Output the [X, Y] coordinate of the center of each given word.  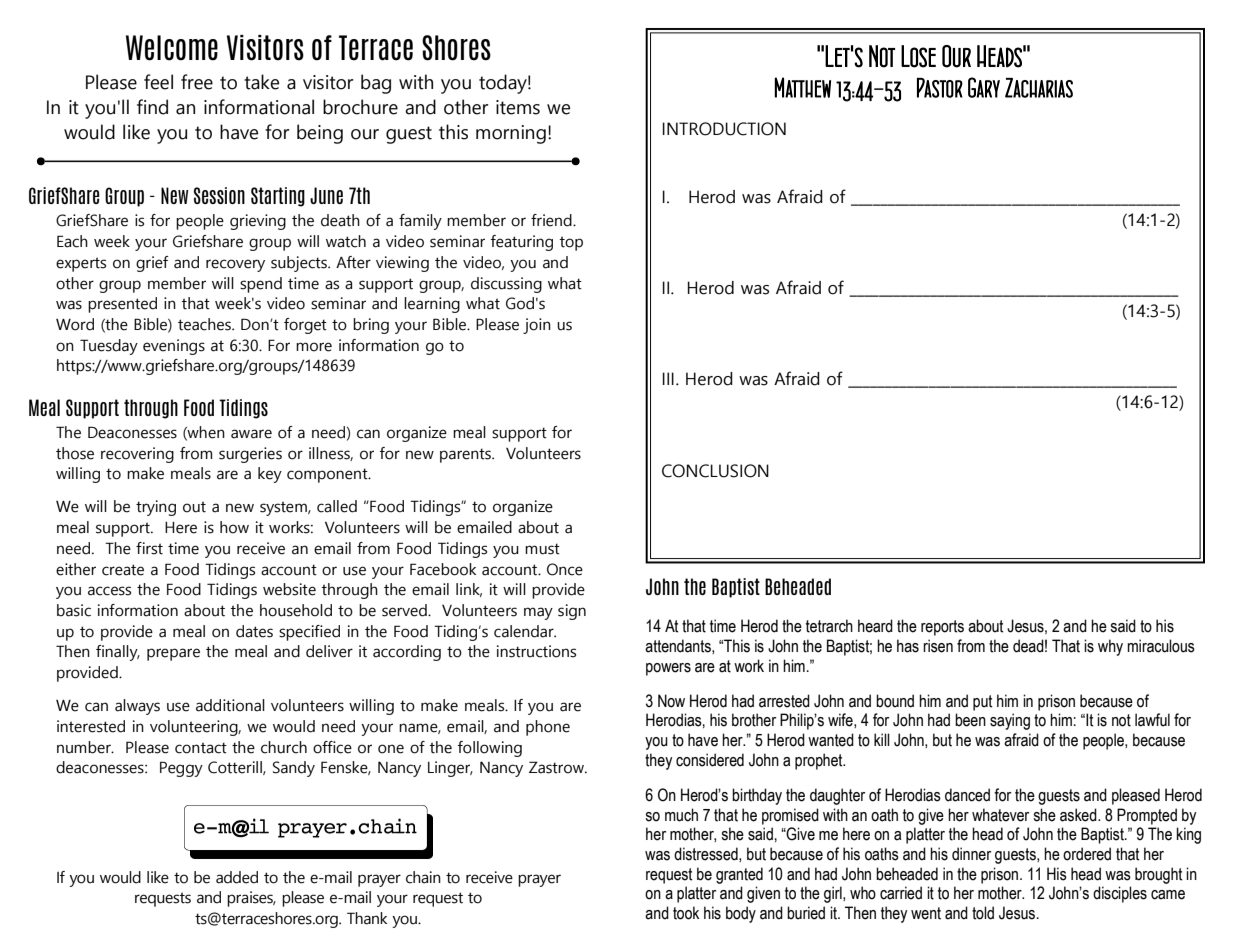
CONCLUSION [715, 471]
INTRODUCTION [724, 129]
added [237, 877]
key [270, 475]
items [518, 107]
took [686, 913]
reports [942, 628]
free [197, 82]
